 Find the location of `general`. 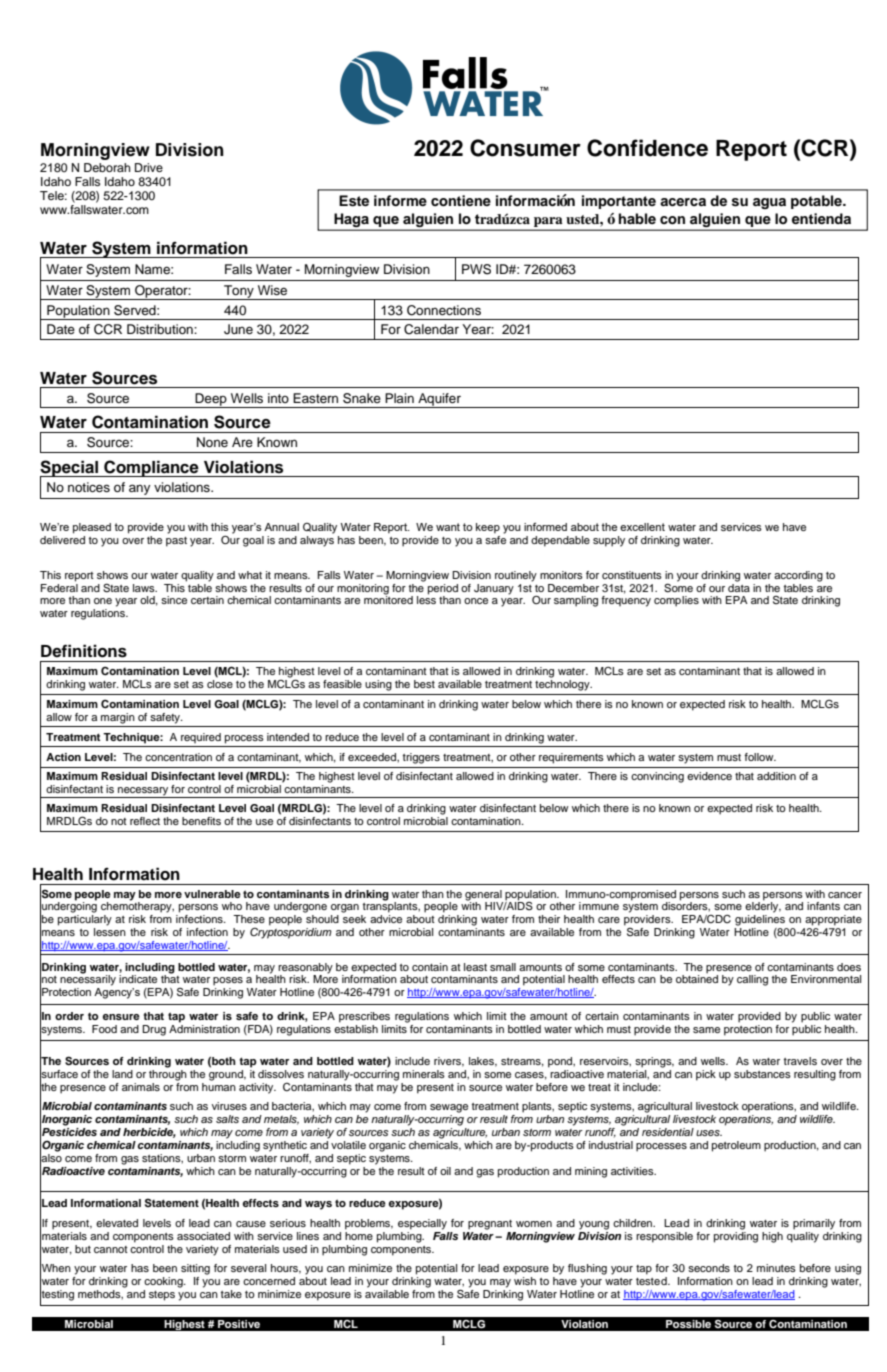

general is located at coordinates (483, 895).
